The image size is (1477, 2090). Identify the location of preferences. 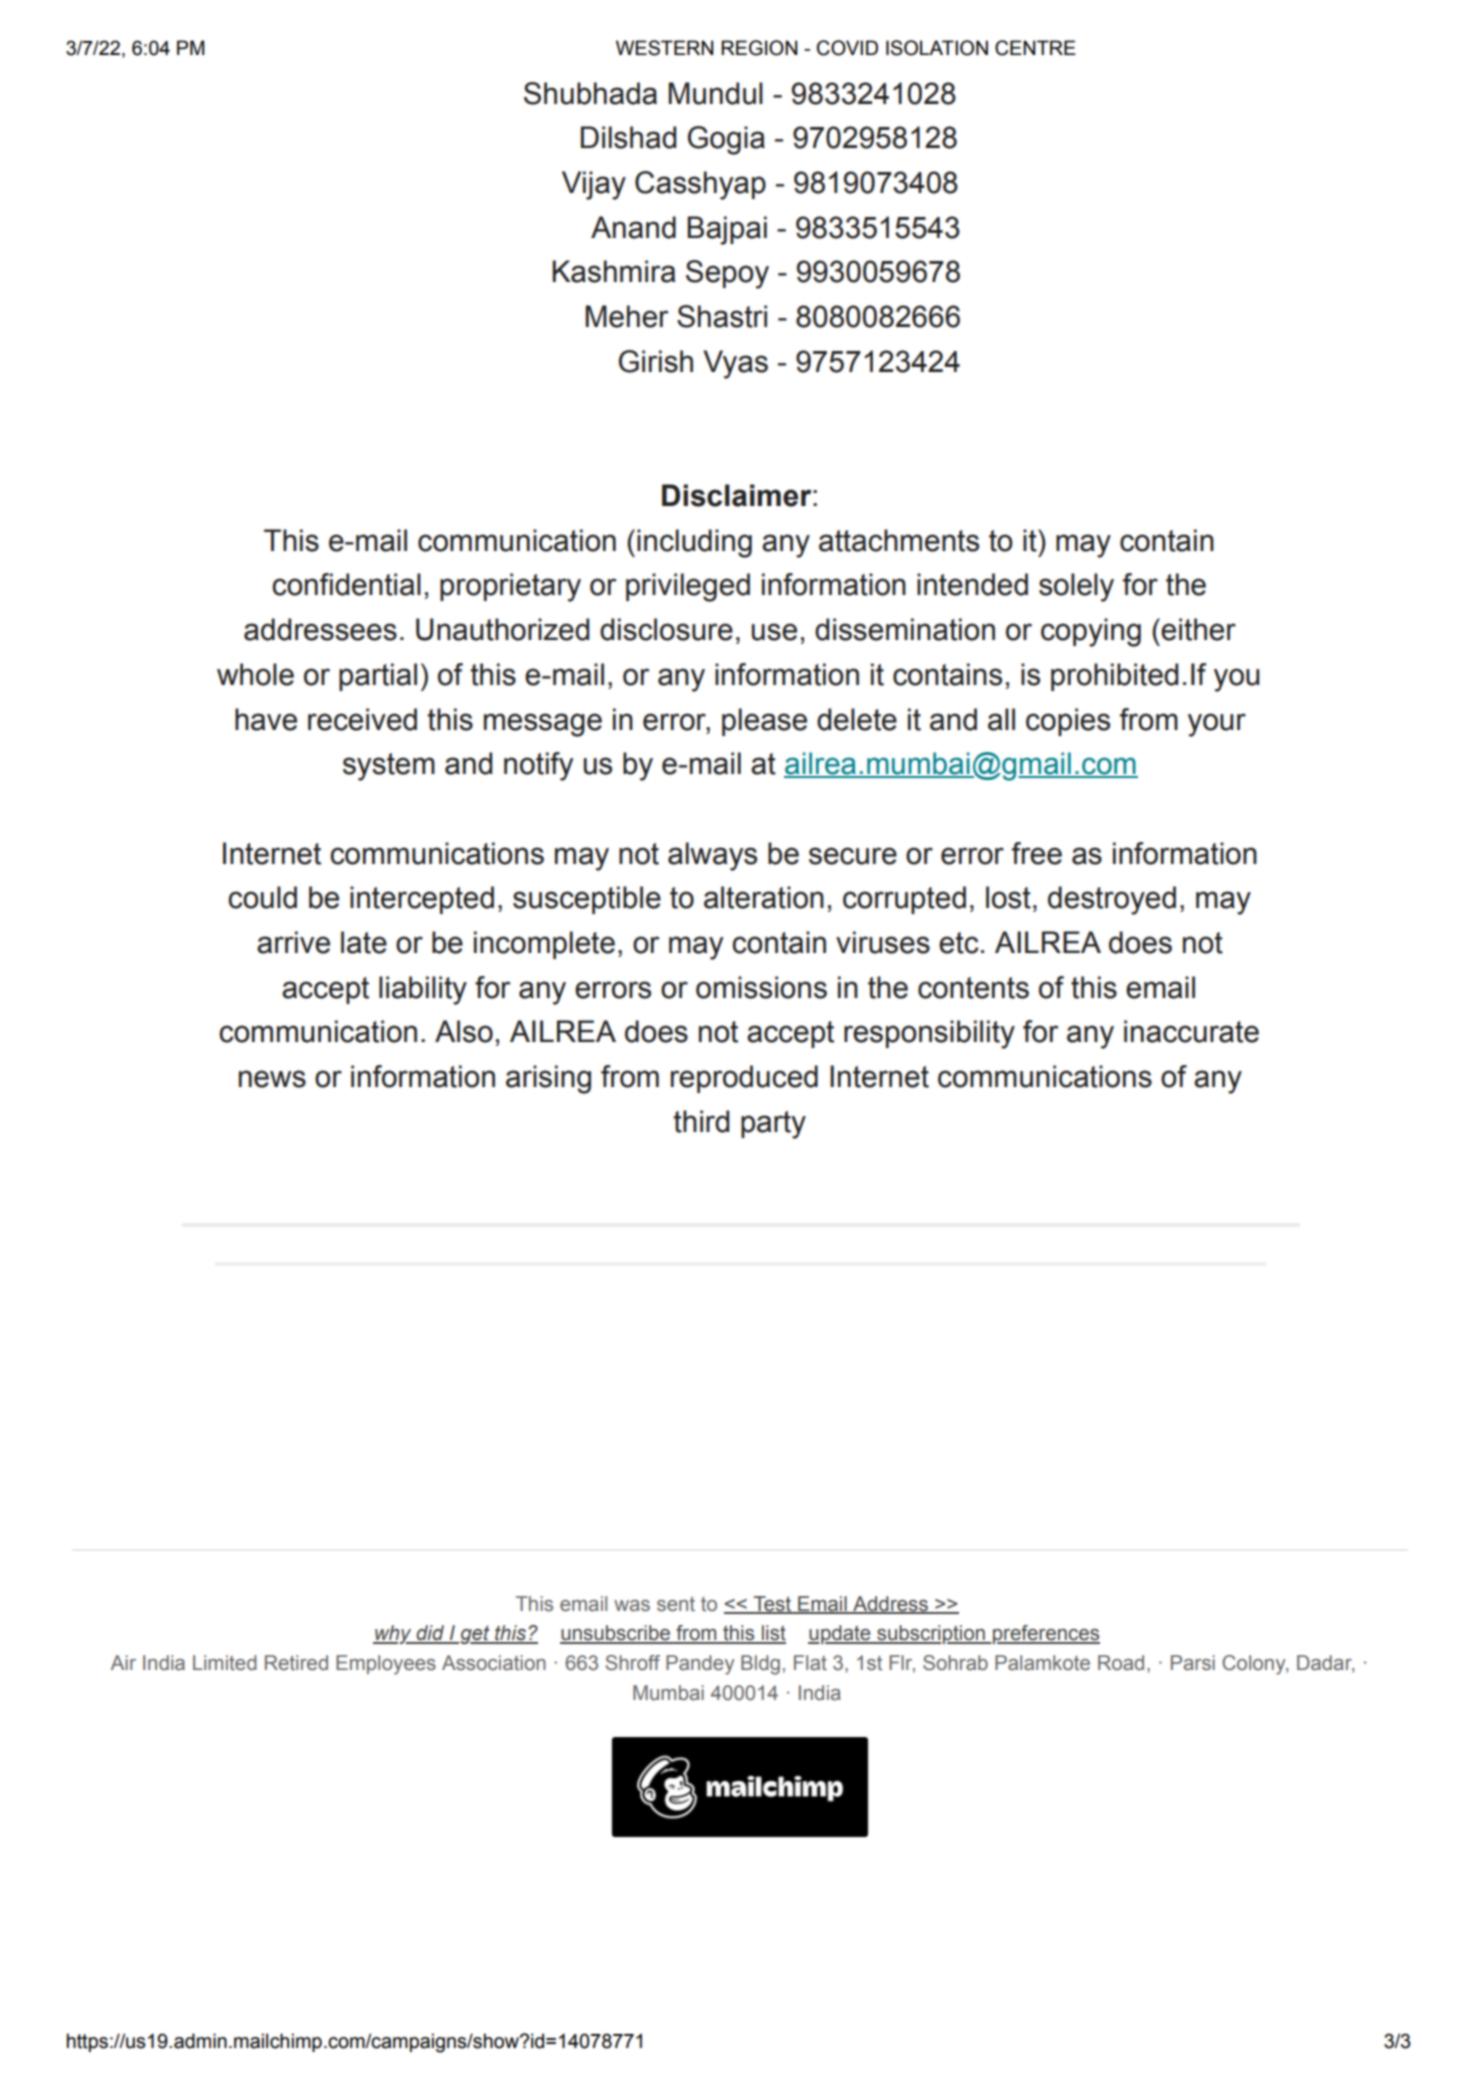
(1045, 1634).
